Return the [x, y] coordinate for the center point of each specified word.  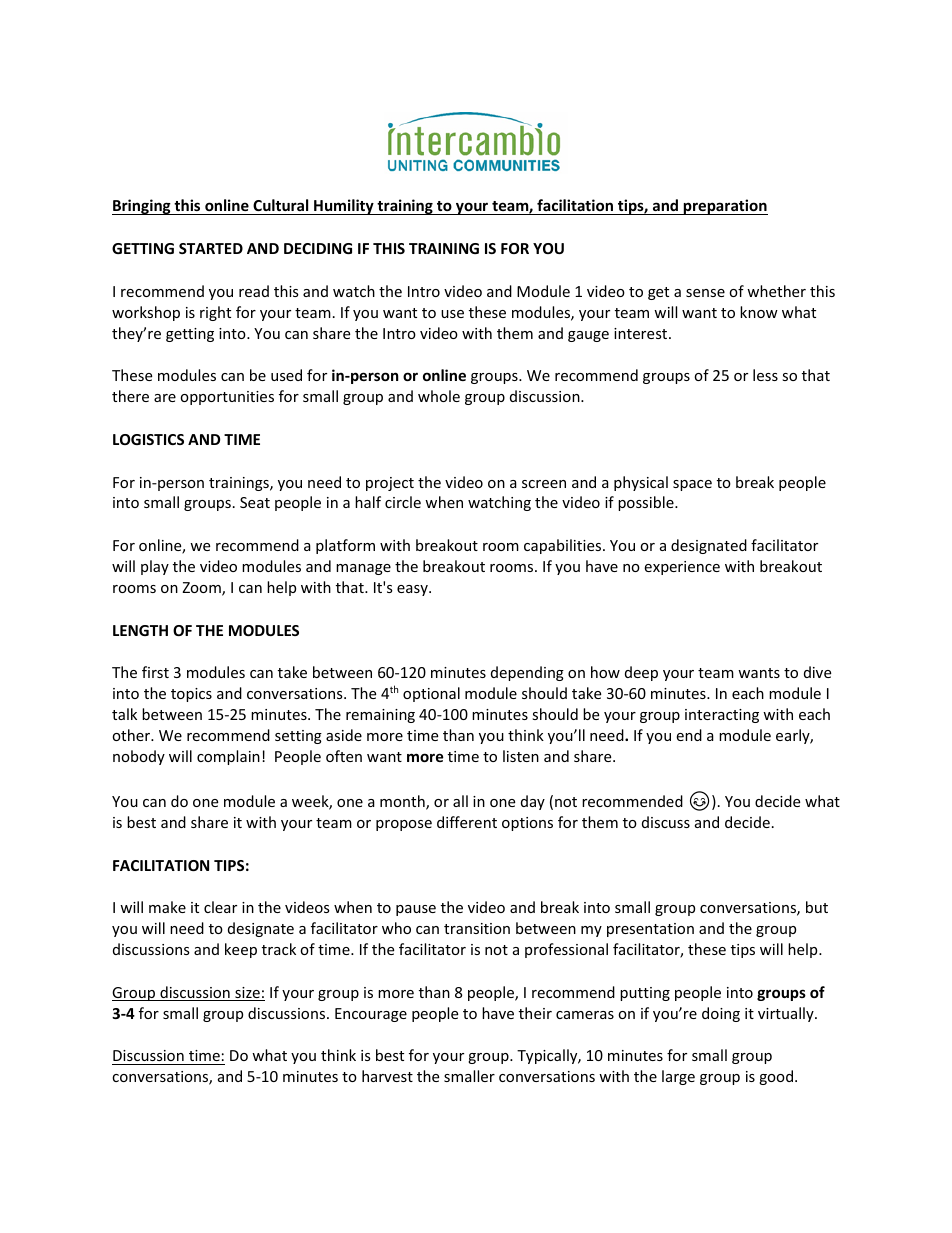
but [817, 907]
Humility [344, 207]
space [692, 485]
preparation [725, 207]
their [535, 1013]
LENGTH [140, 630]
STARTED [211, 248]
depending [527, 673]
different [467, 822]
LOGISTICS [148, 439]
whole [439, 396]
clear [220, 907]
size [247, 994]
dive [817, 672]
